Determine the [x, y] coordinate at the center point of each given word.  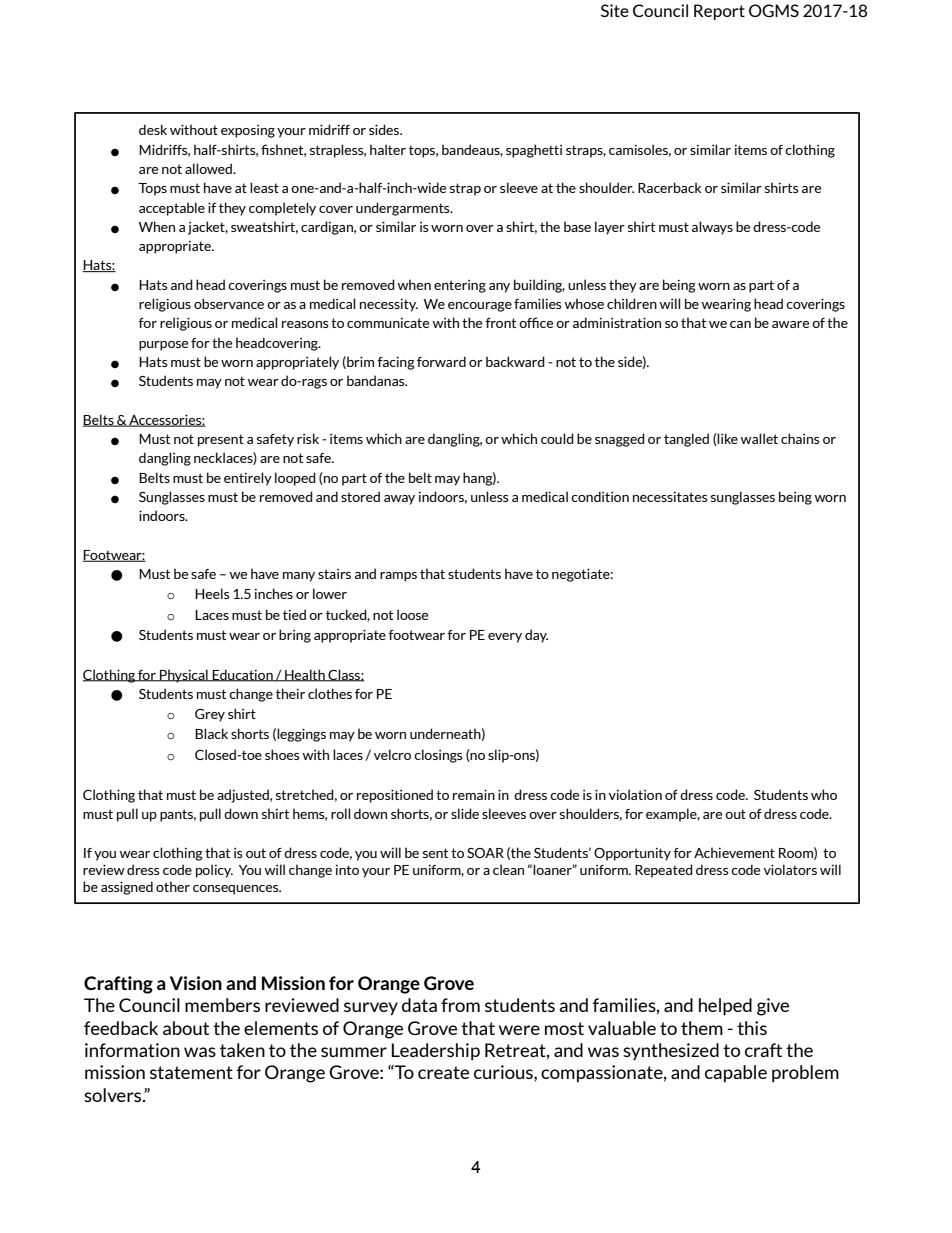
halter [388, 149]
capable [736, 1074]
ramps [398, 577]
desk [153, 129]
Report [719, 12]
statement [191, 1072]
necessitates [670, 497]
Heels [212, 593]
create [443, 1072]
